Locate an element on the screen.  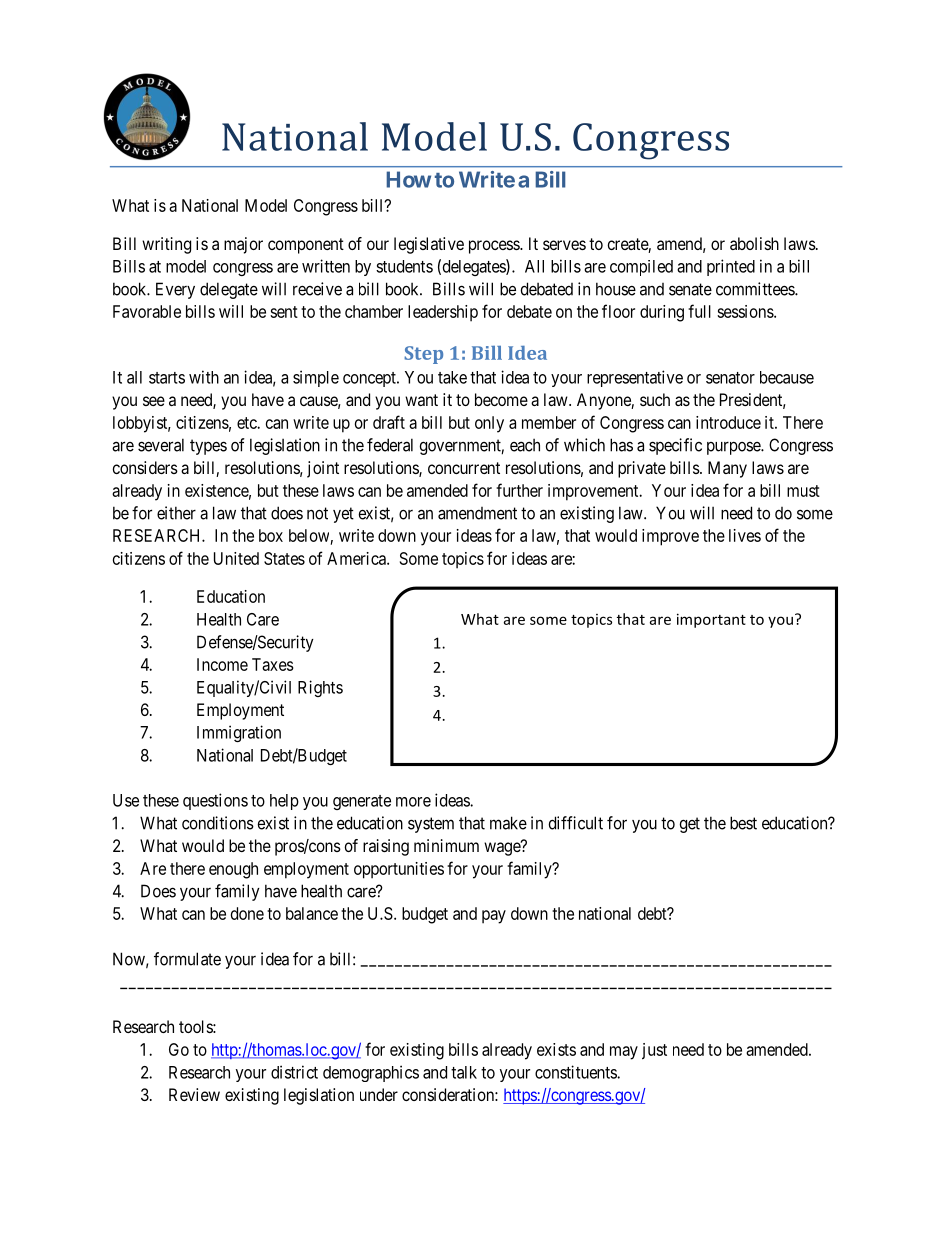
major is located at coordinates (243, 245).
